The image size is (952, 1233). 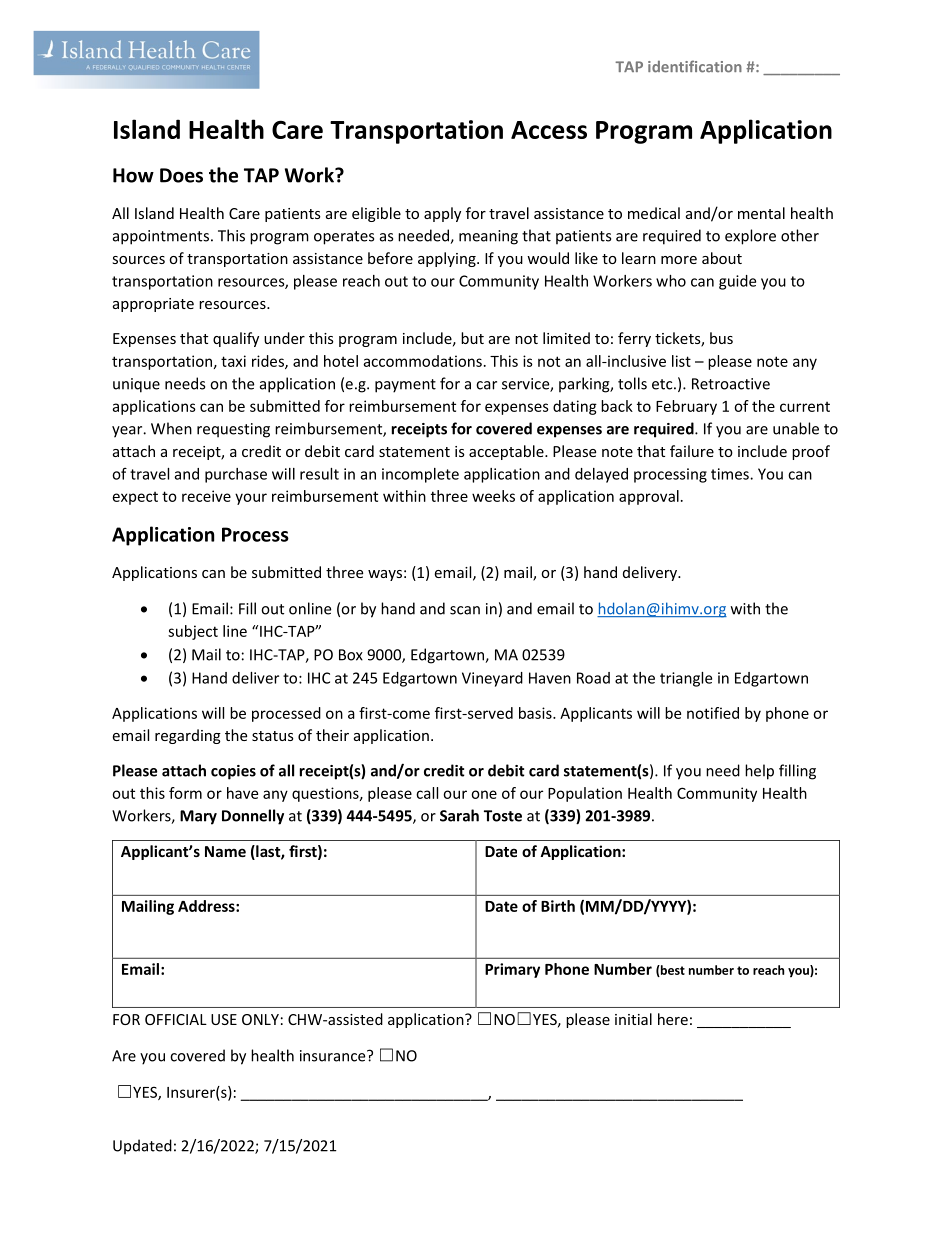 I want to click on Does, so click(x=181, y=175).
